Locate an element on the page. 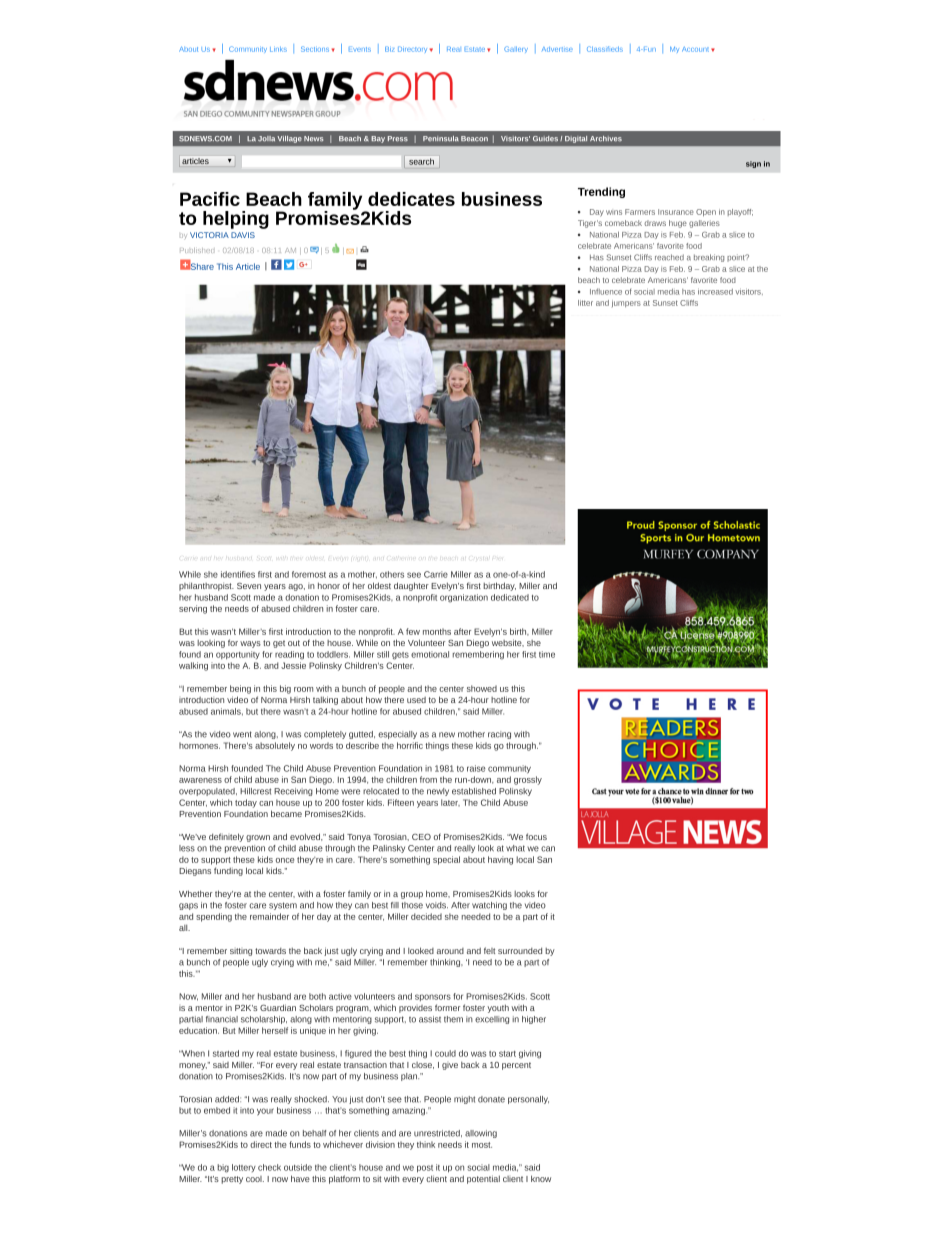 Image resolution: width=952 pixels, height=1233 pixels. established is located at coordinates (474, 791).
